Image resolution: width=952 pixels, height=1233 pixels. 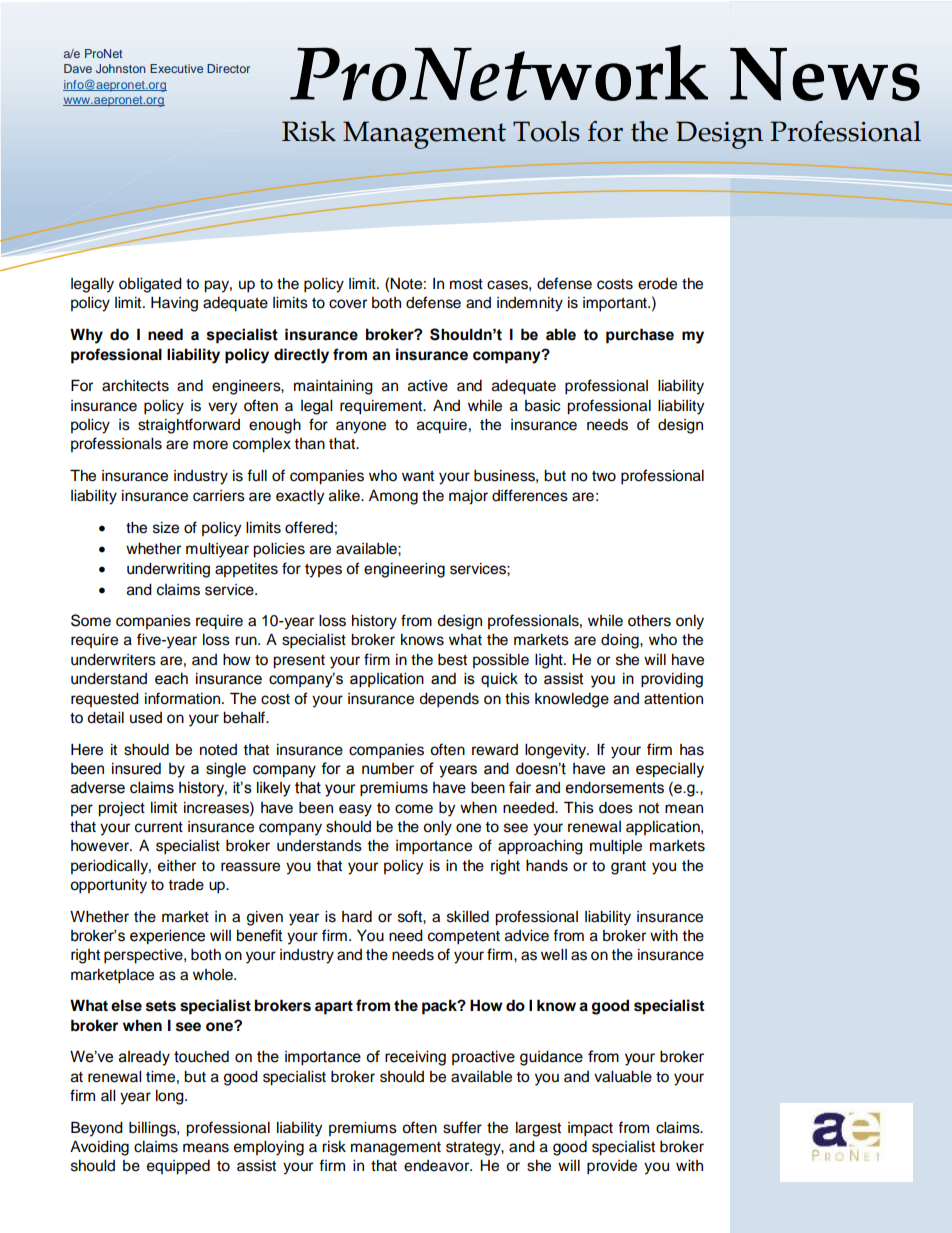 I want to click on architects, so click(x=135, y=386).
